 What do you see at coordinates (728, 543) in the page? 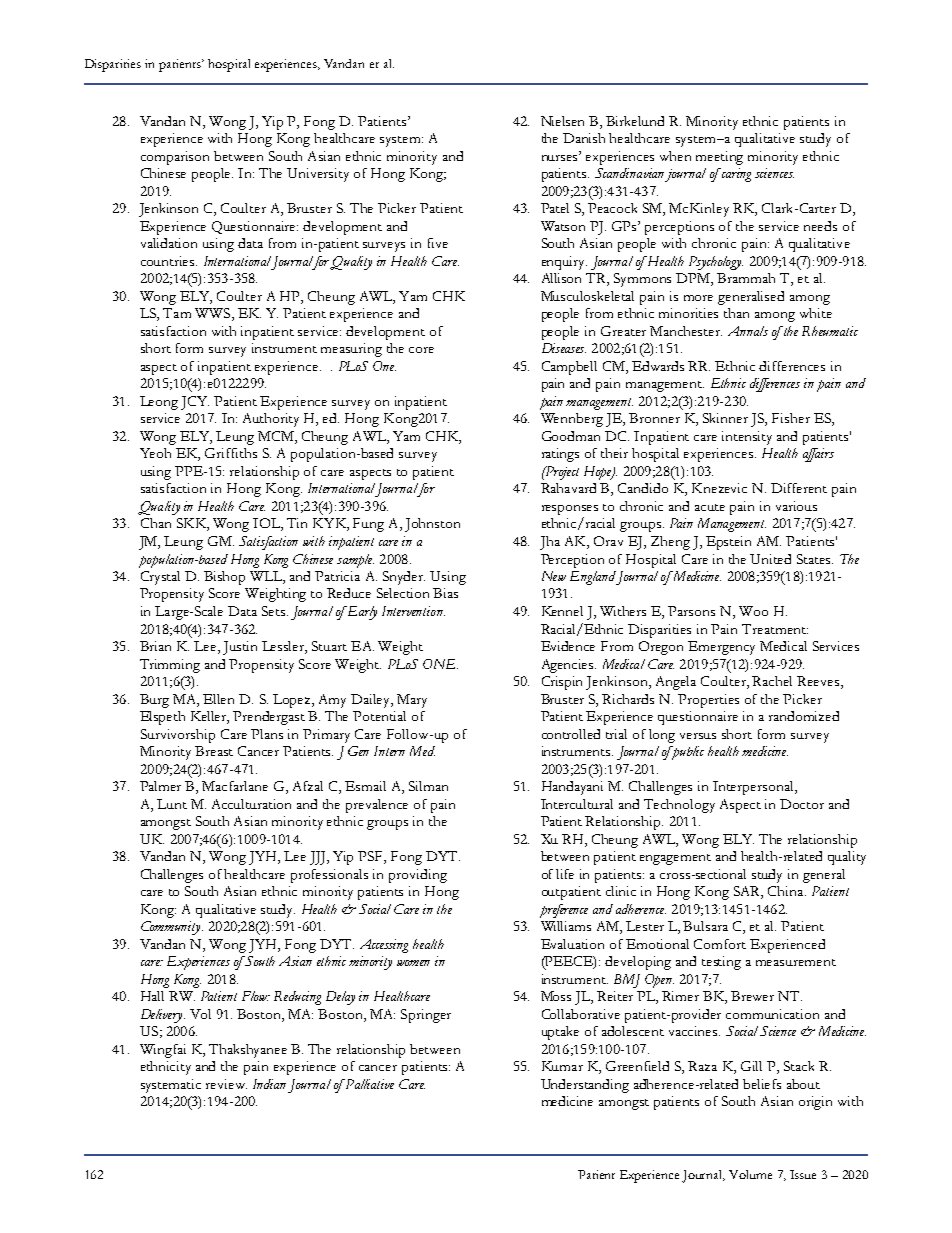
I see `Epstein` at bounding box center [728, 543].
